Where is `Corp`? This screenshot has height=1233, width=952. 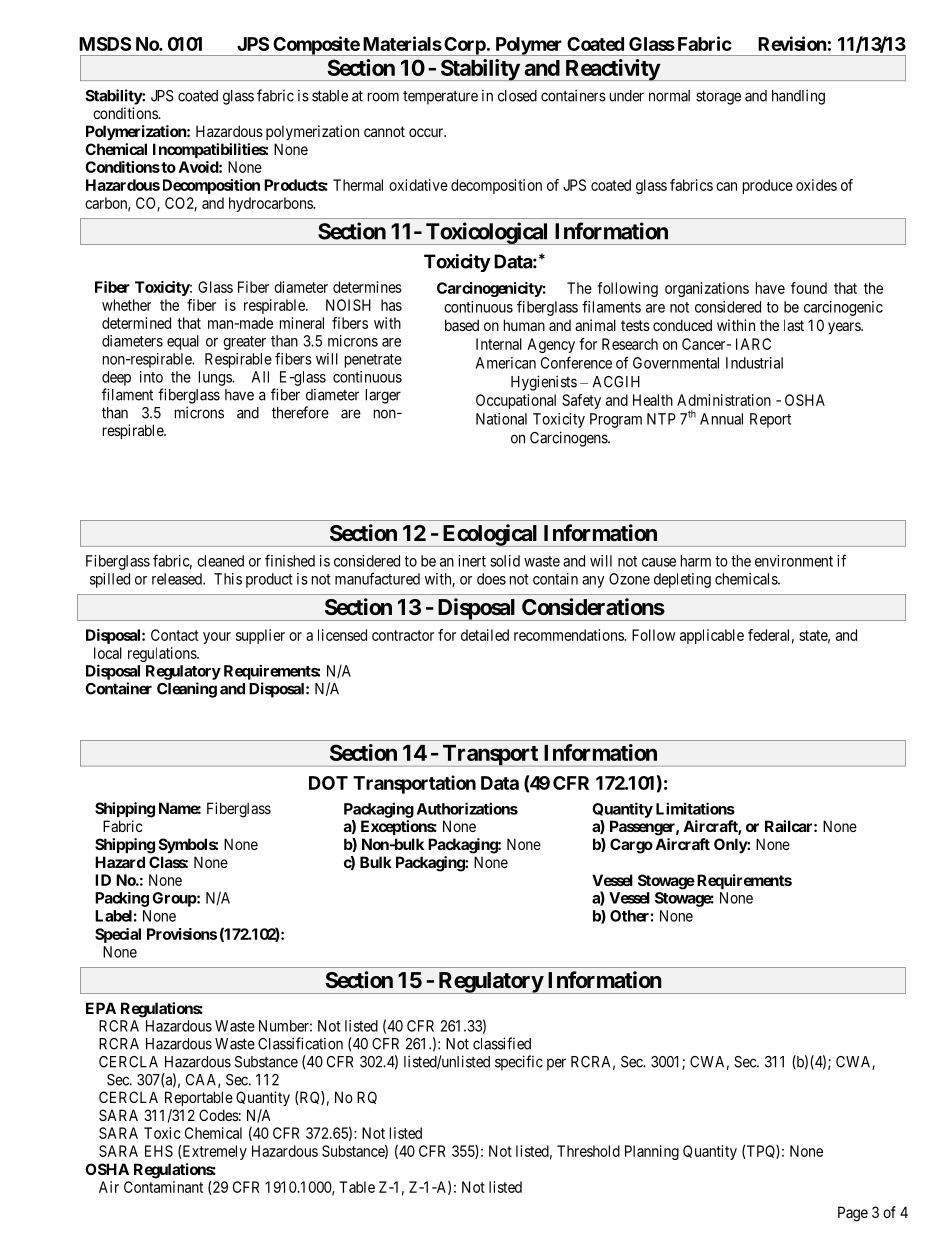
Corp is located at coordinates (464, 46).
